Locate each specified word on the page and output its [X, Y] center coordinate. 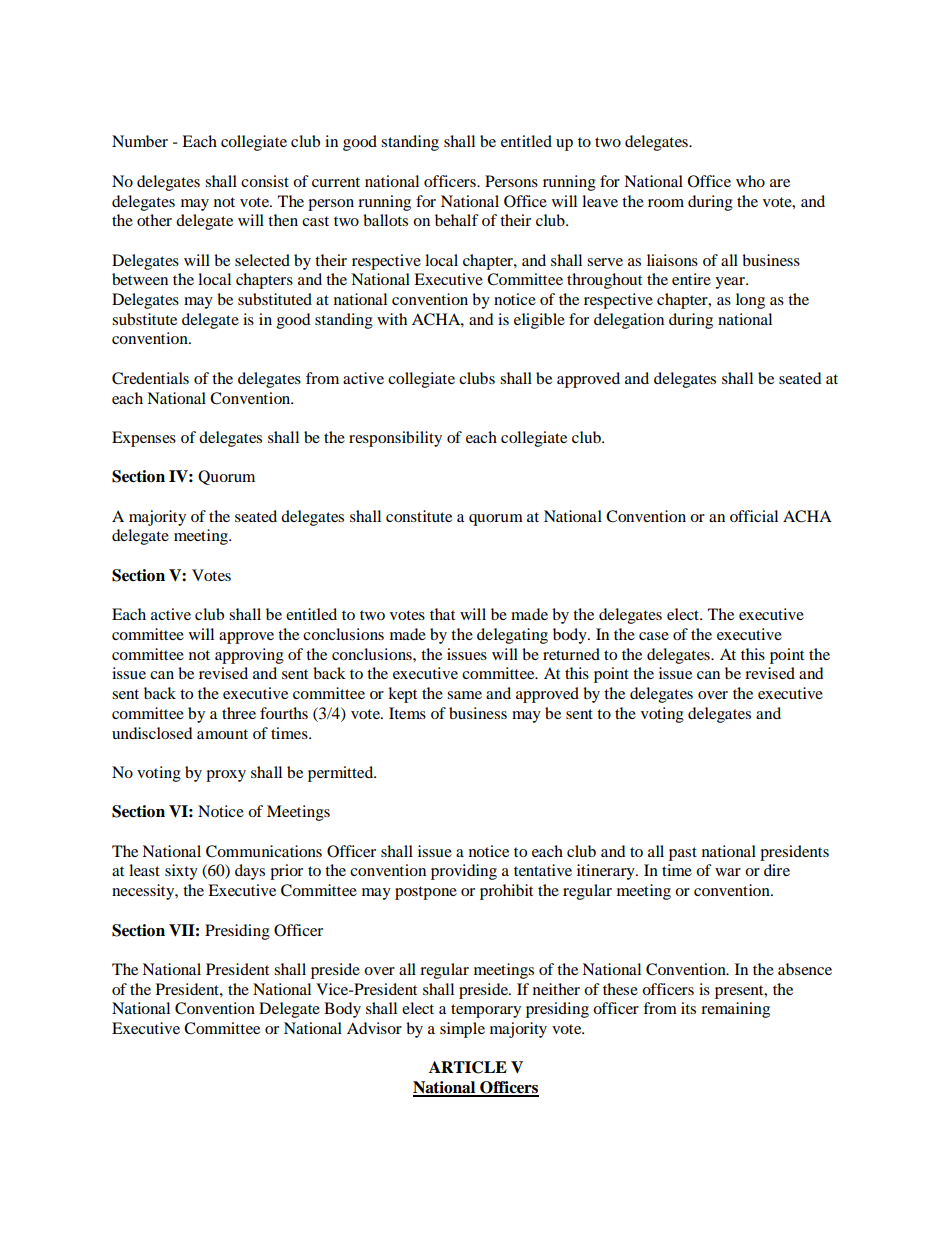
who [750, 181]
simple [462, 1030]
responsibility [395, 439]
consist [265, 181]
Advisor [374, 1028]
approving [249, 656]
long [750, 301]
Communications [264, 851]
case [654, 636]
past [683, 854]
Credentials [150, 378]
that [442, 614]
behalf [457, 220]
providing [464, 872]
